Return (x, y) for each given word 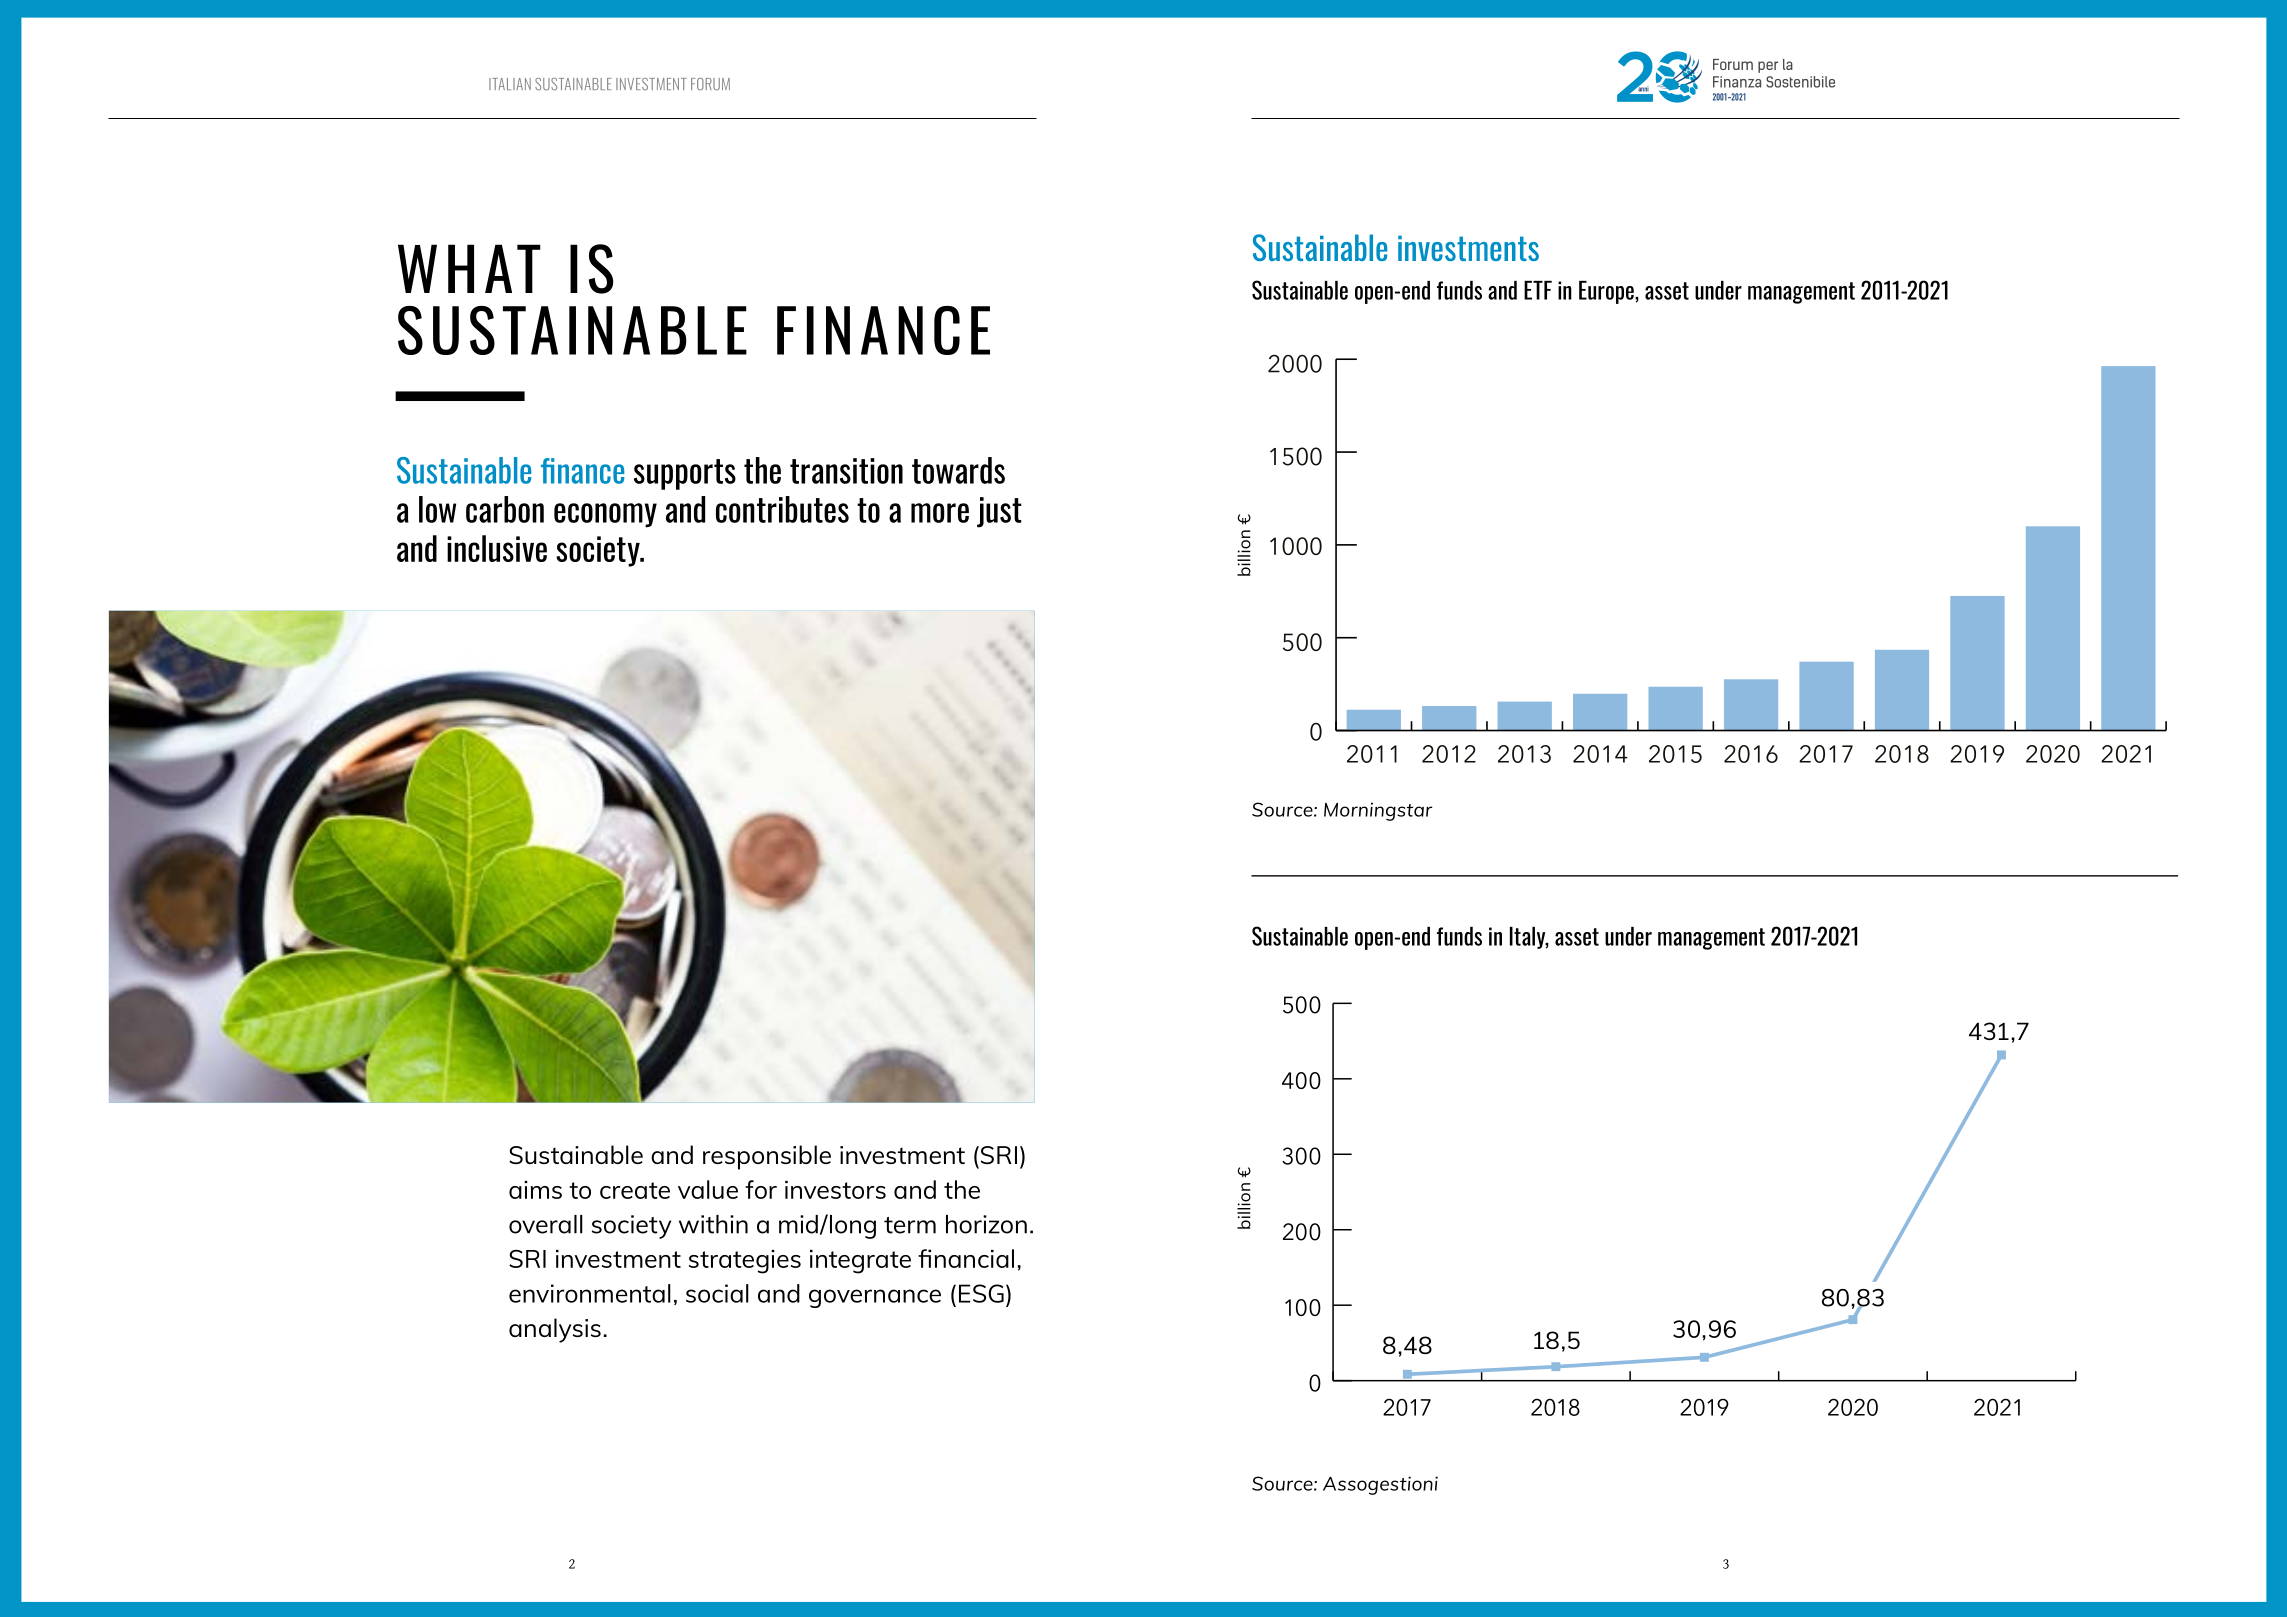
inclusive (497, 548)
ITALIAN (510, 84)
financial (966, 1258)
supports (685, 474)
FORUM (710, 84)
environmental (590, 1293)
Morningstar (1378, 811)
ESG (981, 1293)
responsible (767, 1157)
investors (835, 1190)
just (999, 512)
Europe (1607, 292)
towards (958, 470)
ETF (1538, 290)
